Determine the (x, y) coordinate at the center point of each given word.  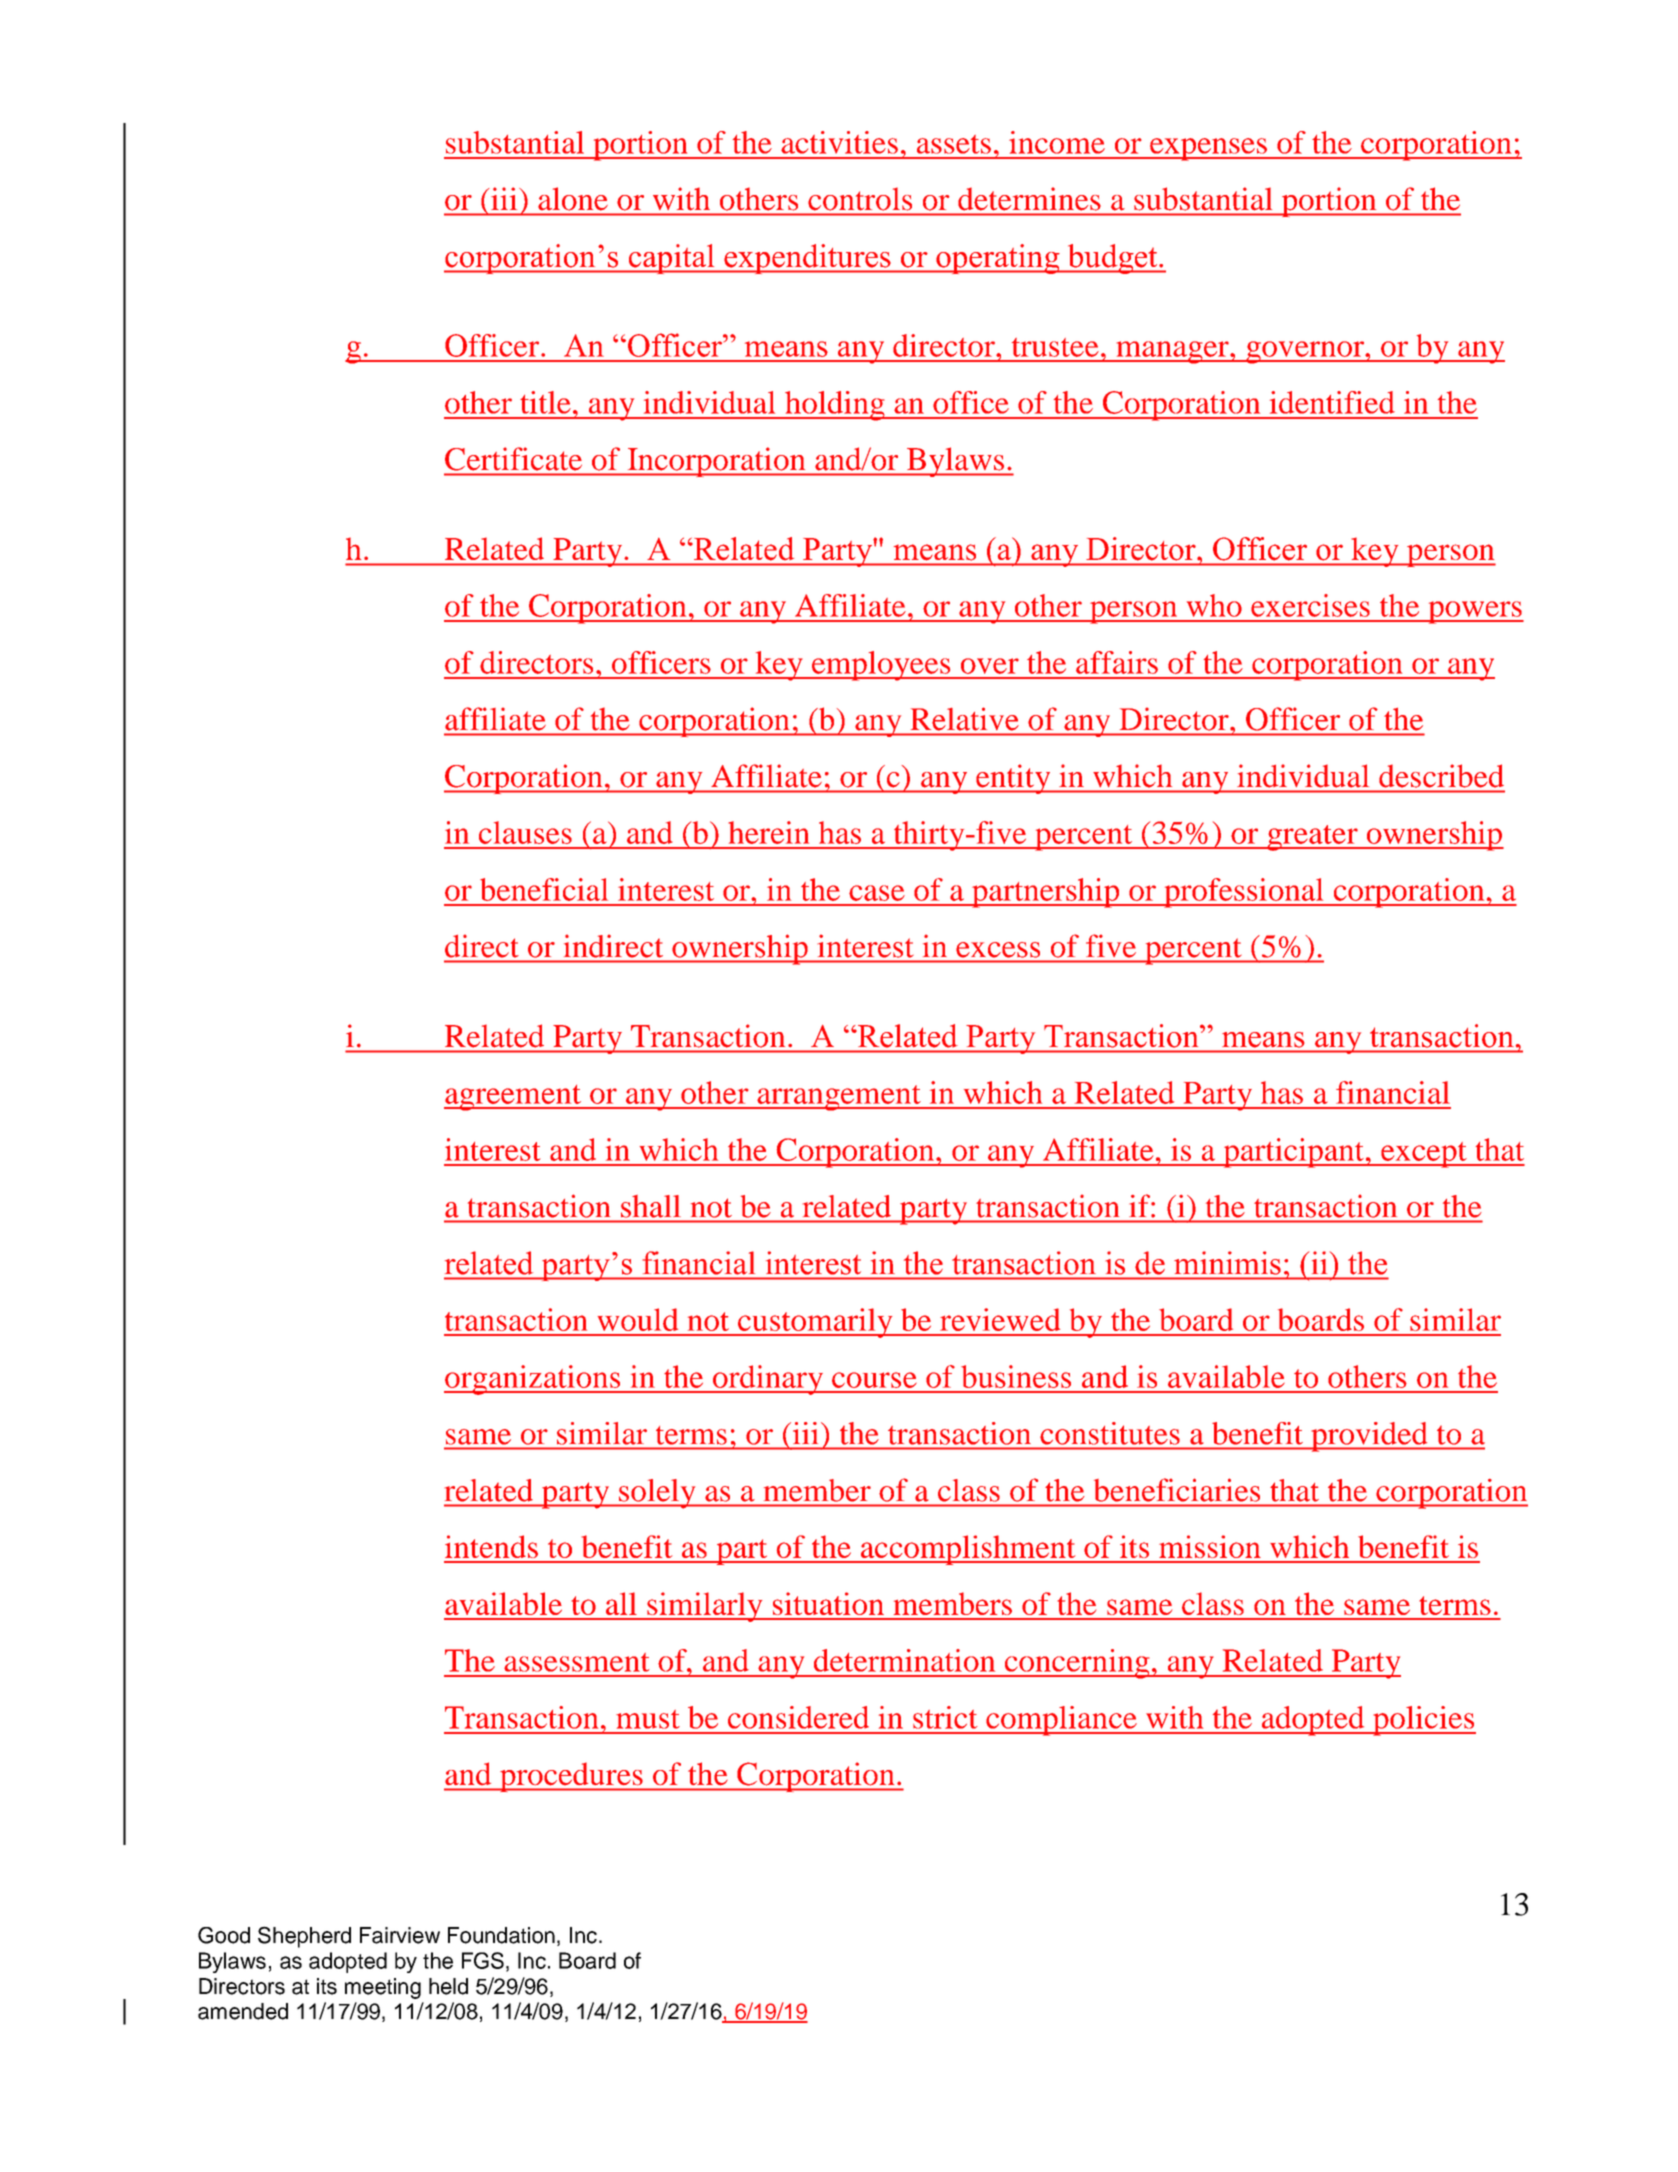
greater (1312, 838)
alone (573, 199)
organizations (533, 1380)
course (874, 1380)
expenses (1208, 149)
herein (769, 832)
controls (860, 199)
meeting (383, 1988)
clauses (525, 832)
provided (1369, 1437)
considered (798, 1717)
